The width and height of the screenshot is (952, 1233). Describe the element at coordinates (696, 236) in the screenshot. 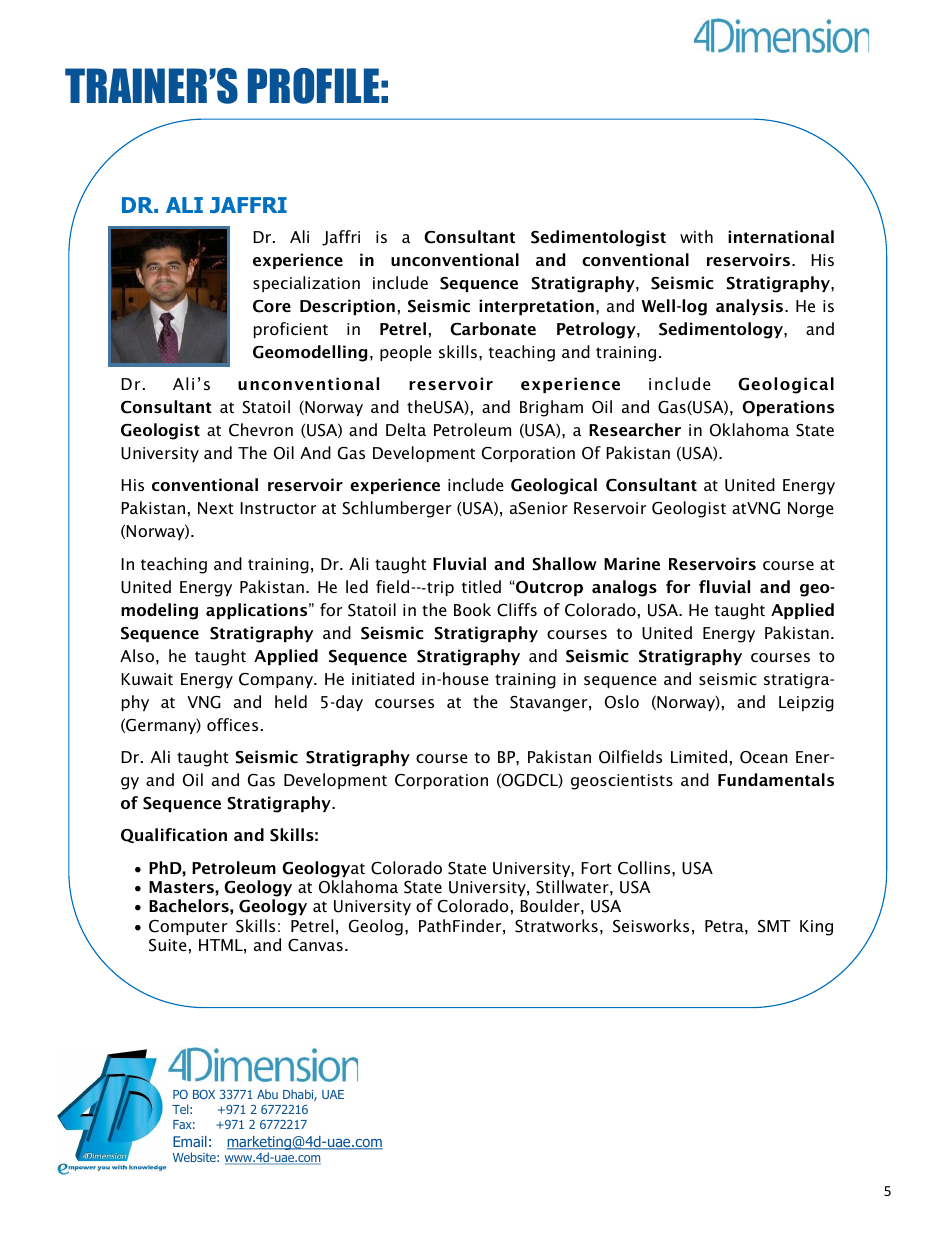

I see `with` at that location.
